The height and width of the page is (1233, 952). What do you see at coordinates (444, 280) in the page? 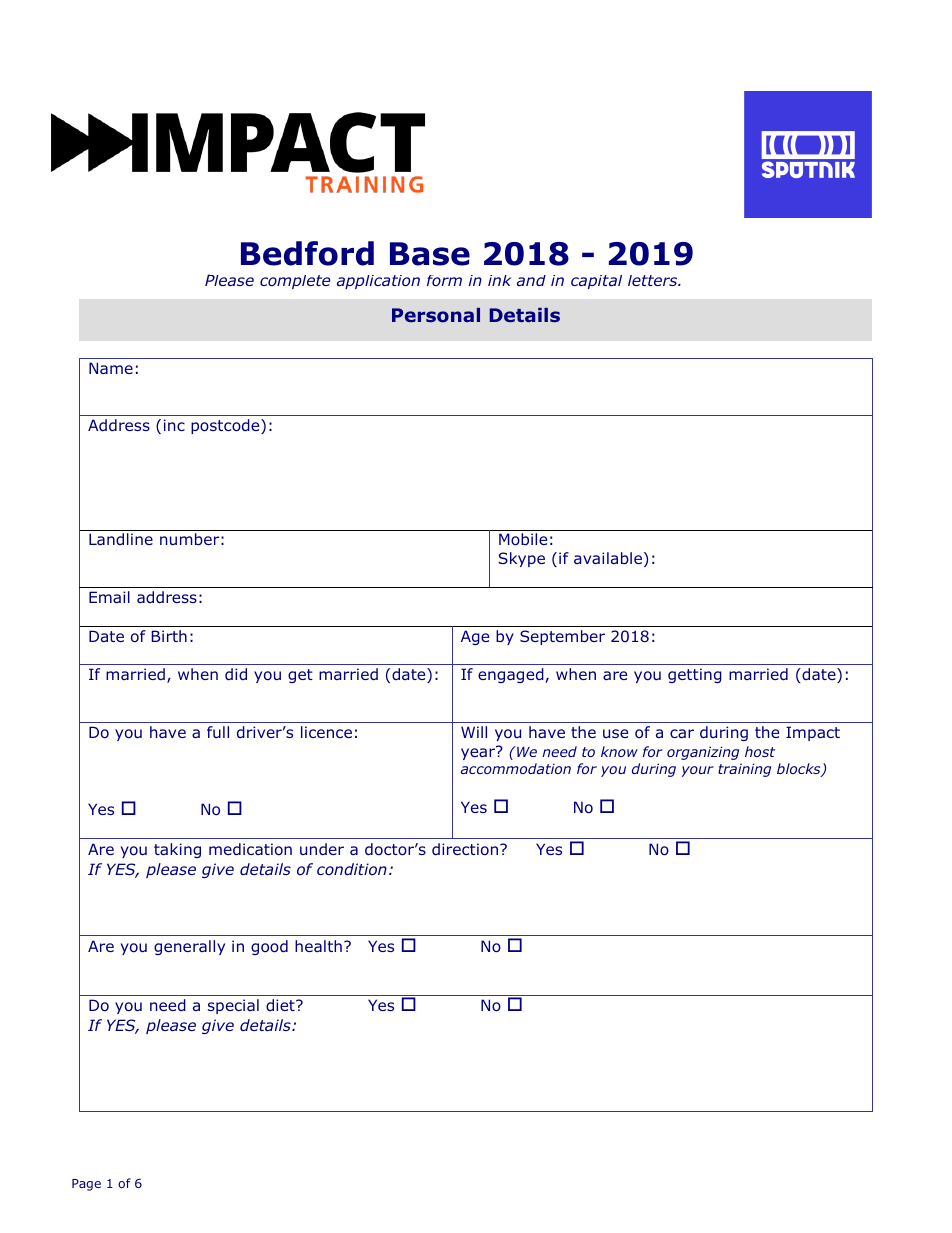
I see `form` at bounding box center [444, 280].
